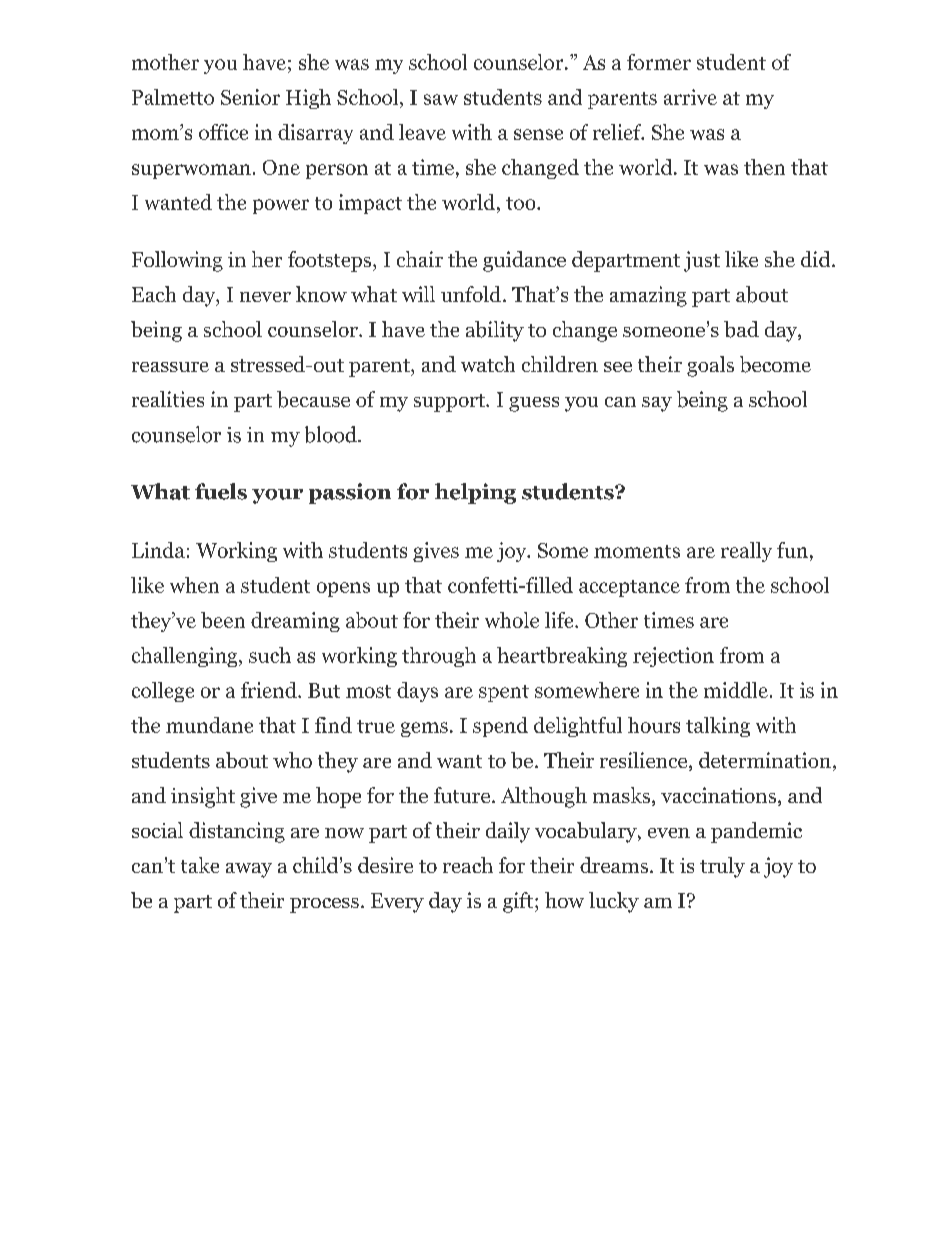 The width and height of the screenshot is (952, 1233). I want to click on gift, so click(518, 902).
